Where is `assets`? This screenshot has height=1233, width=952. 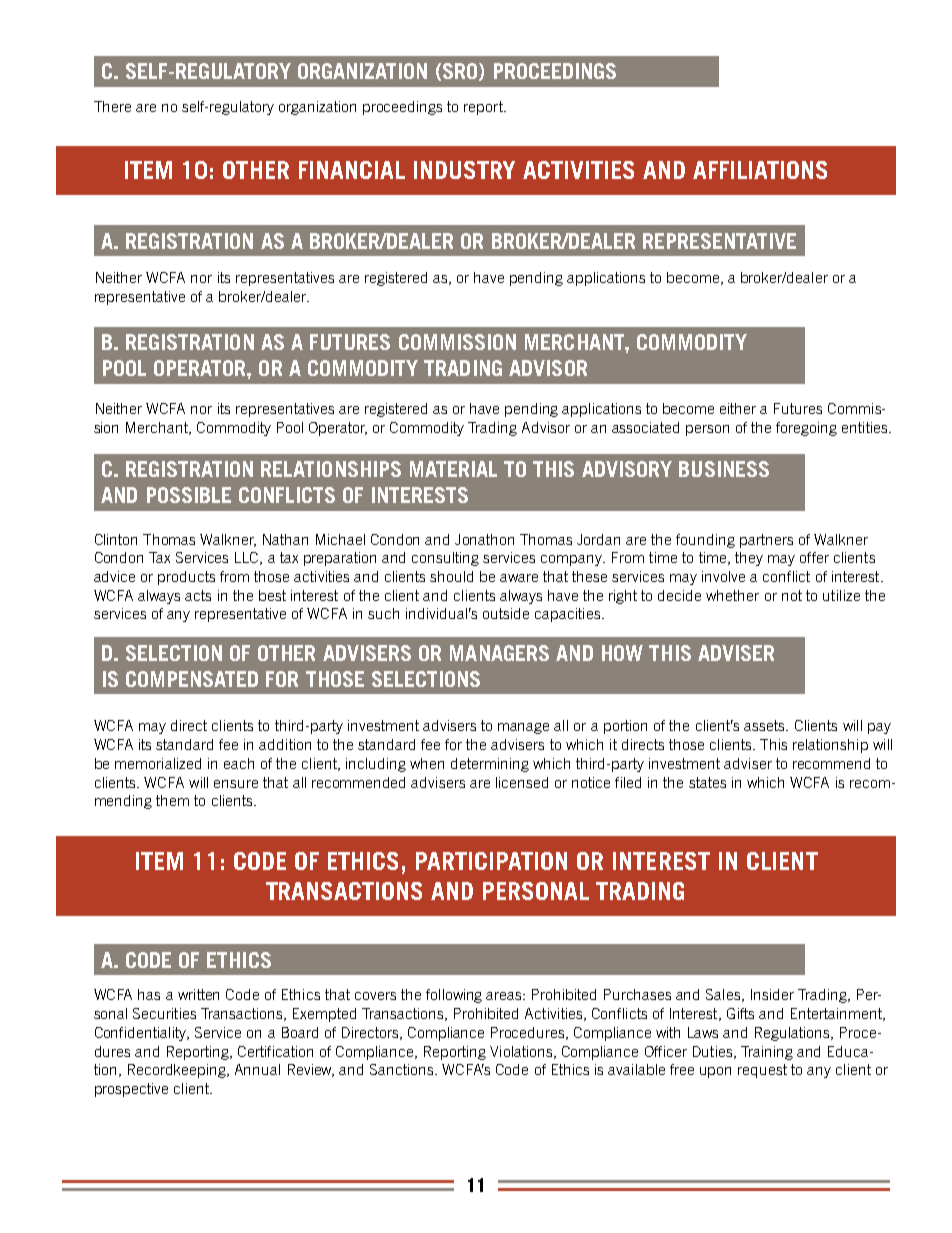
assets is located at coordinates (765, 725).
